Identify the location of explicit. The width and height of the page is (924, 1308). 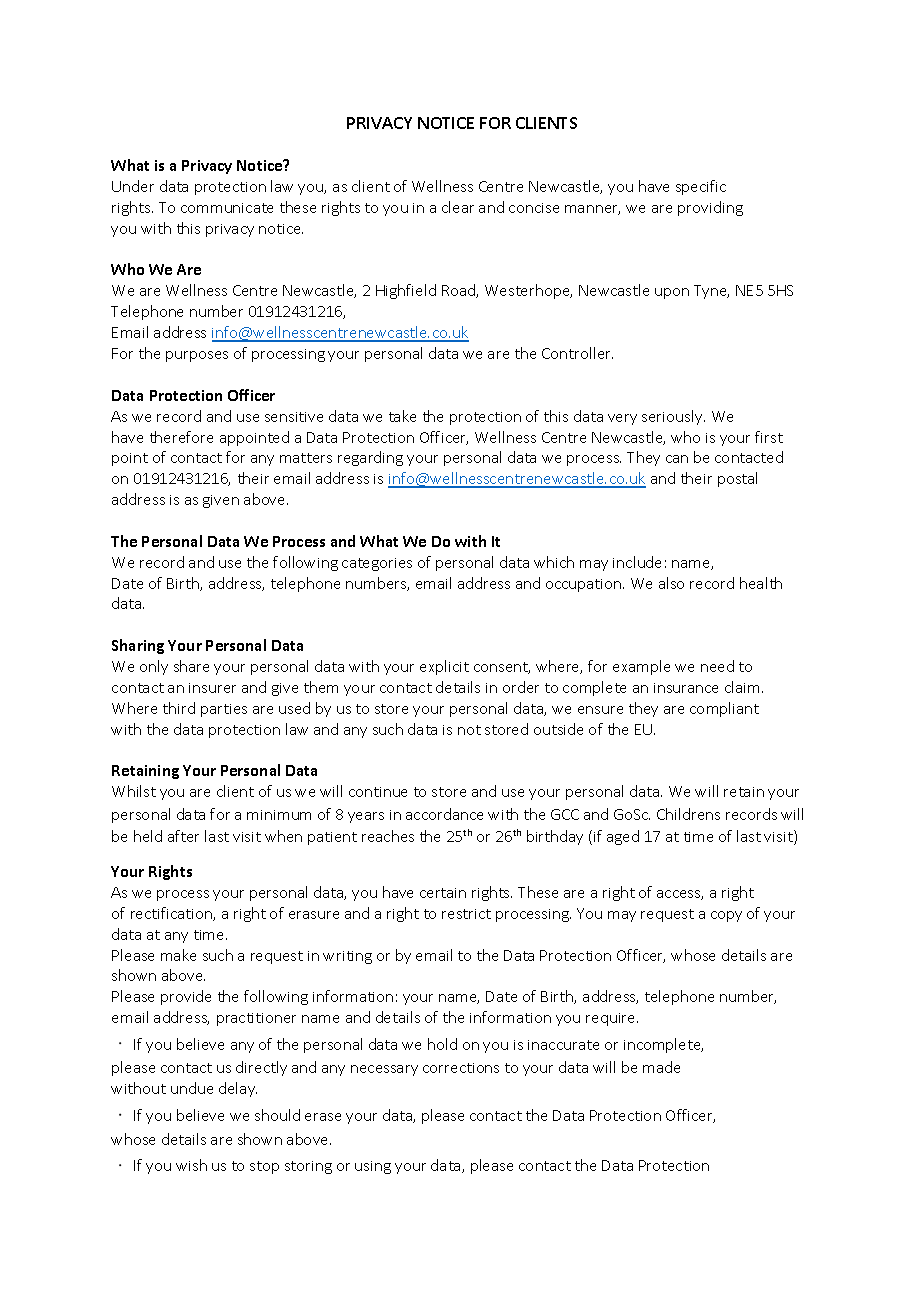
(444, 667).
